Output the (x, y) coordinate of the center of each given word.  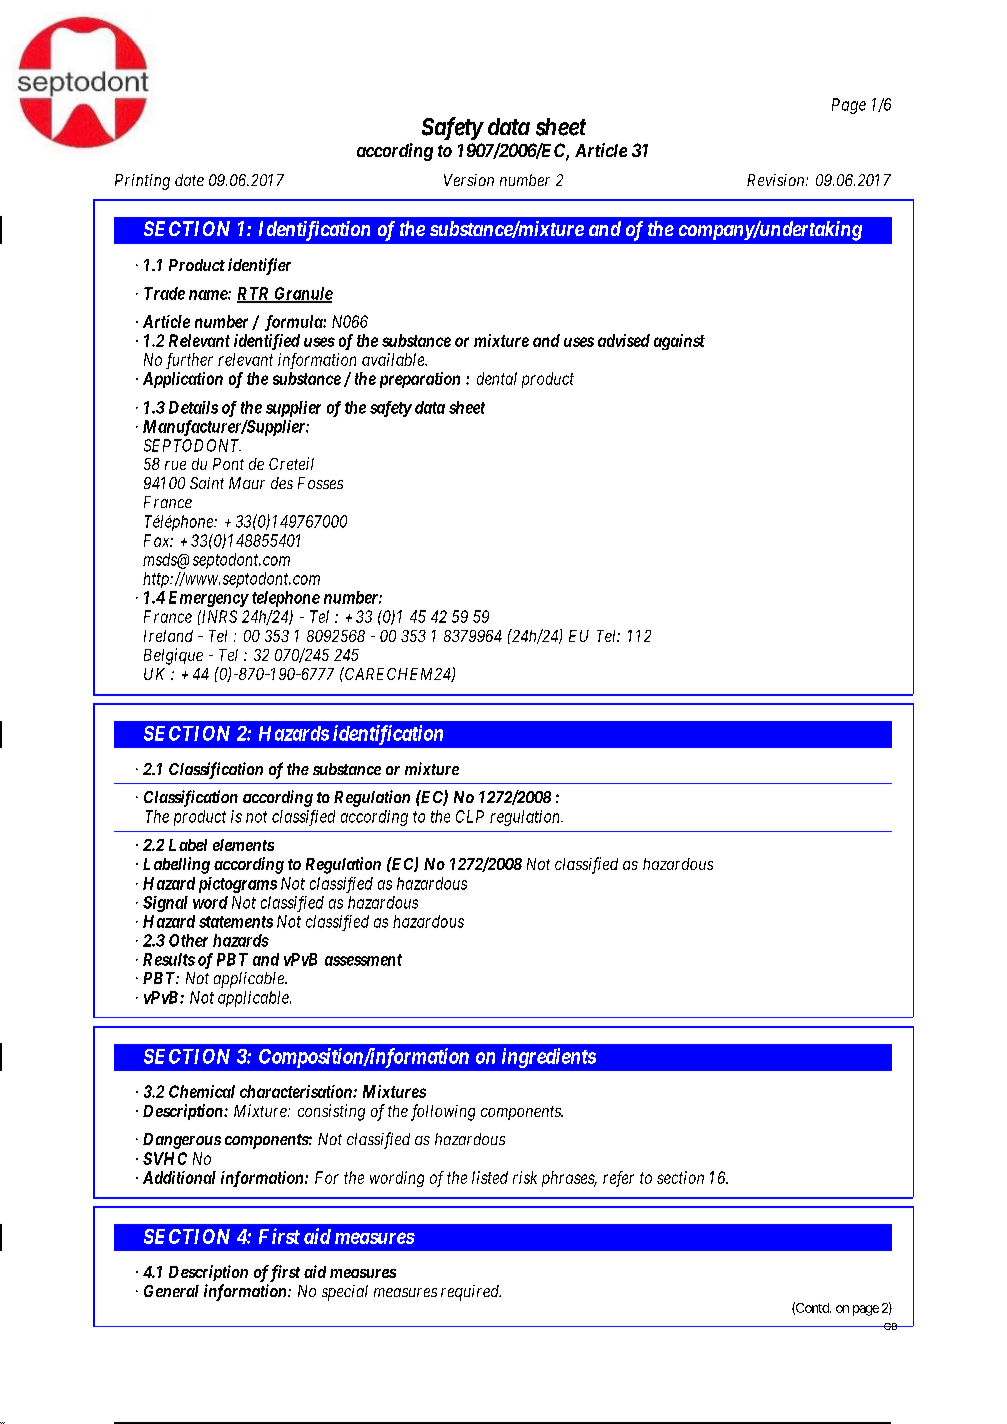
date (189, 180)
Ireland (168, 636)
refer (618, 1179)
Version (469, 180)
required (471, 1293)
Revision (777, 180)
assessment (363, 960)
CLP (470, 816)
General (171, 1291)
